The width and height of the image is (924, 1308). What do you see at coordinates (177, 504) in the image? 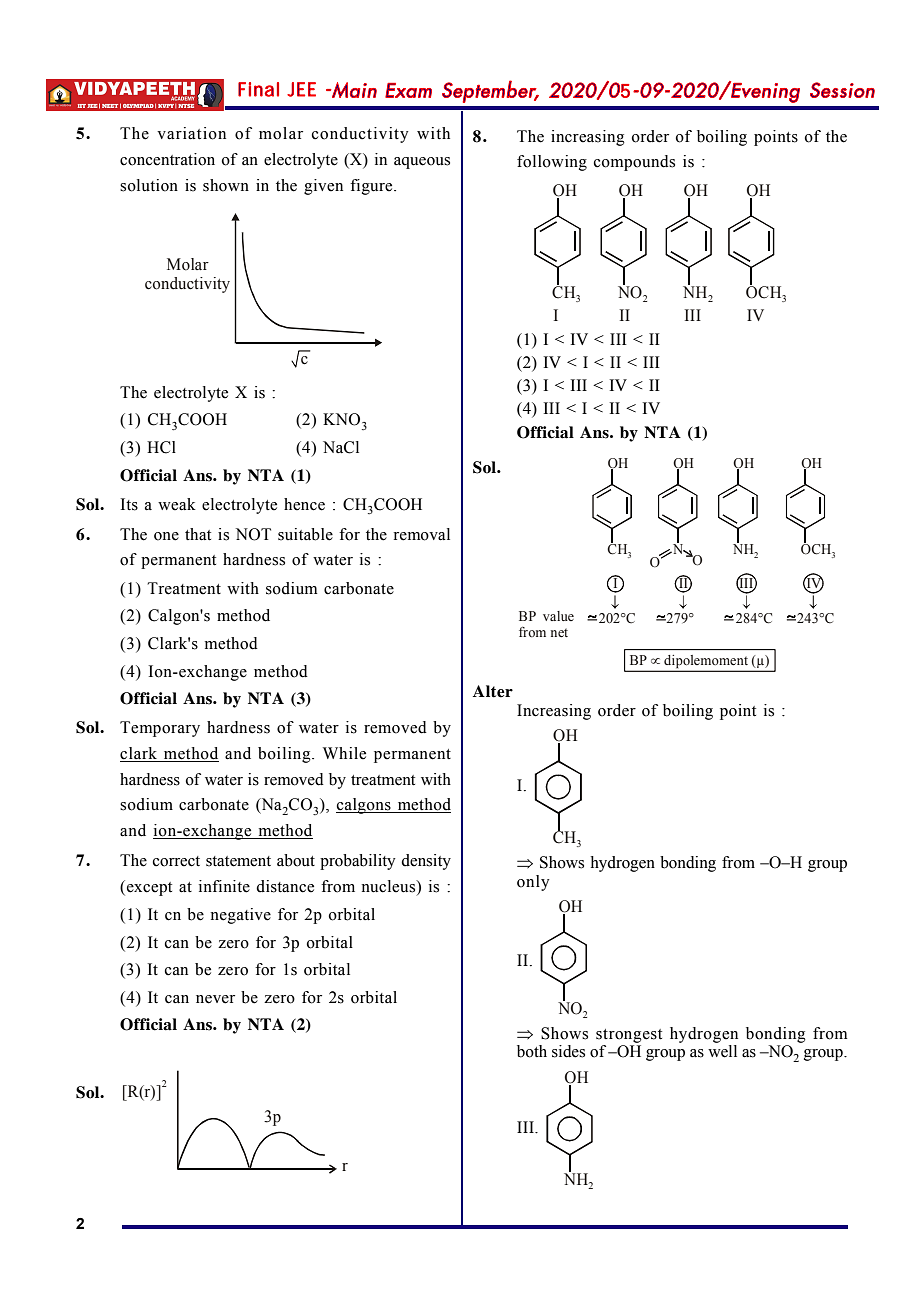
I see `weak` at bounding box center [177, 504].
